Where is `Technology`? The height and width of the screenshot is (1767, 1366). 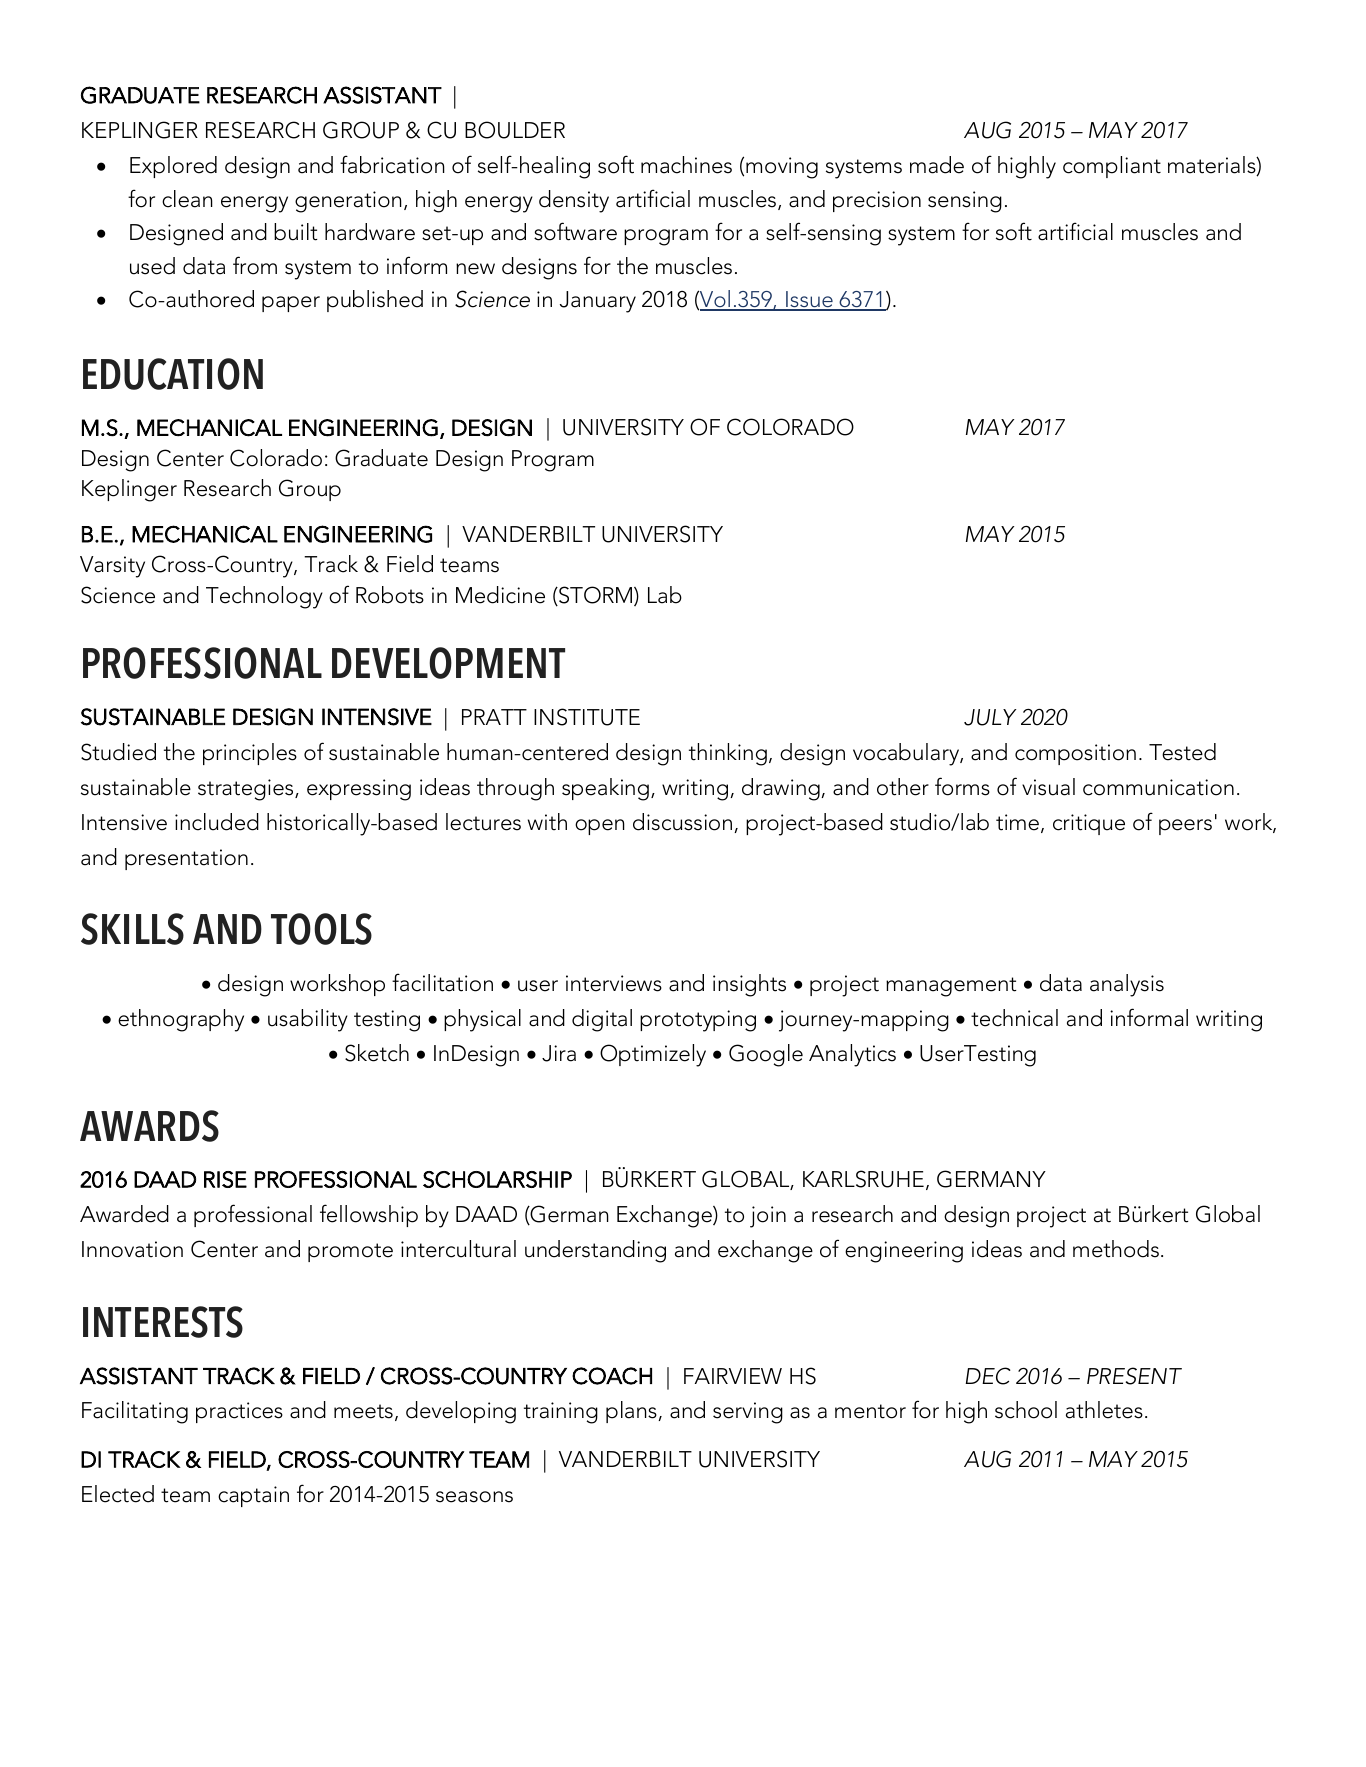
Technology is located at coordinates (264, 597).
